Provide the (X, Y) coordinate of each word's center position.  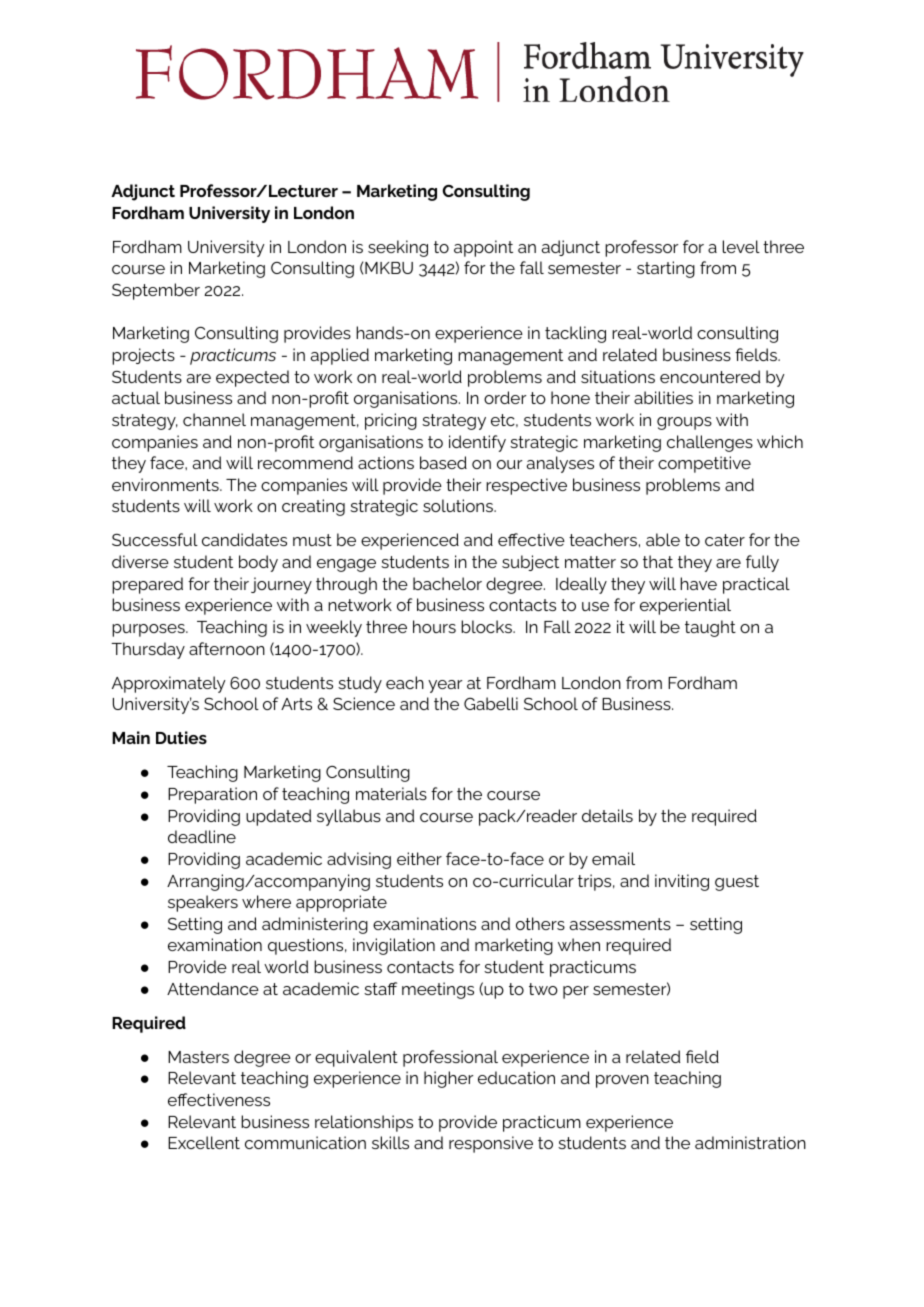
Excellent (204, 1142)
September (156, 291)
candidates (244, 539)
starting (666, 269)
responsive (491, 1144)
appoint (483, 248)
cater (725, 540)
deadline (202, 836)
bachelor (447, 583)
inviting (682, 882)
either (419, 858)
